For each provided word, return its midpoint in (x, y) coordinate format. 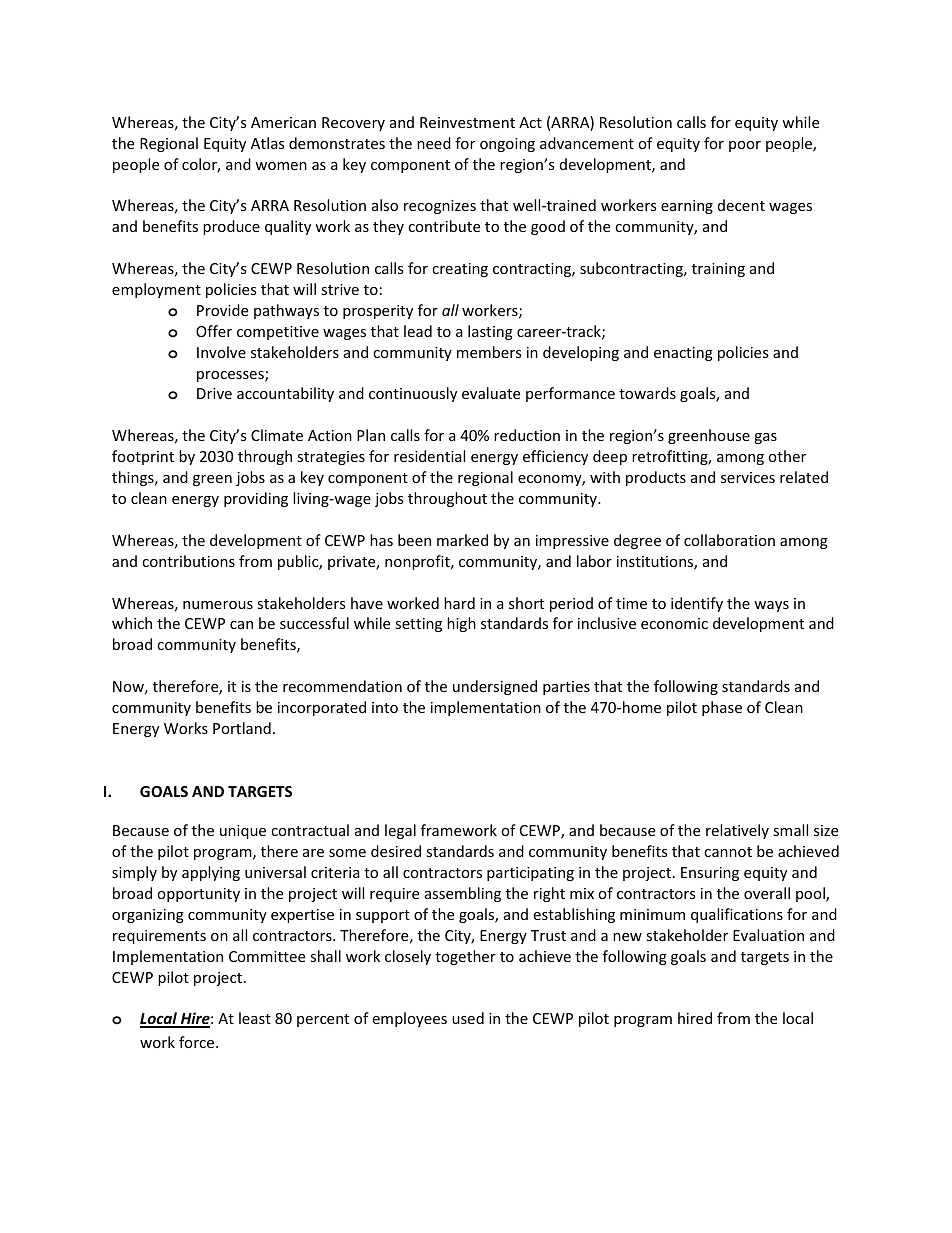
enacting (683, 354)
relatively (737, 831)
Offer (214, 331)
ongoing (507, 145)
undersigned (495, 687)
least (255, 1018)
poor (745, 146)
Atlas (267, 143)
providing (256, 499)
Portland (242, 728)
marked (462, 540)
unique (243, 832)
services (748, 477)
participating (530, 874)
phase (722, 708)
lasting (490, 332)
